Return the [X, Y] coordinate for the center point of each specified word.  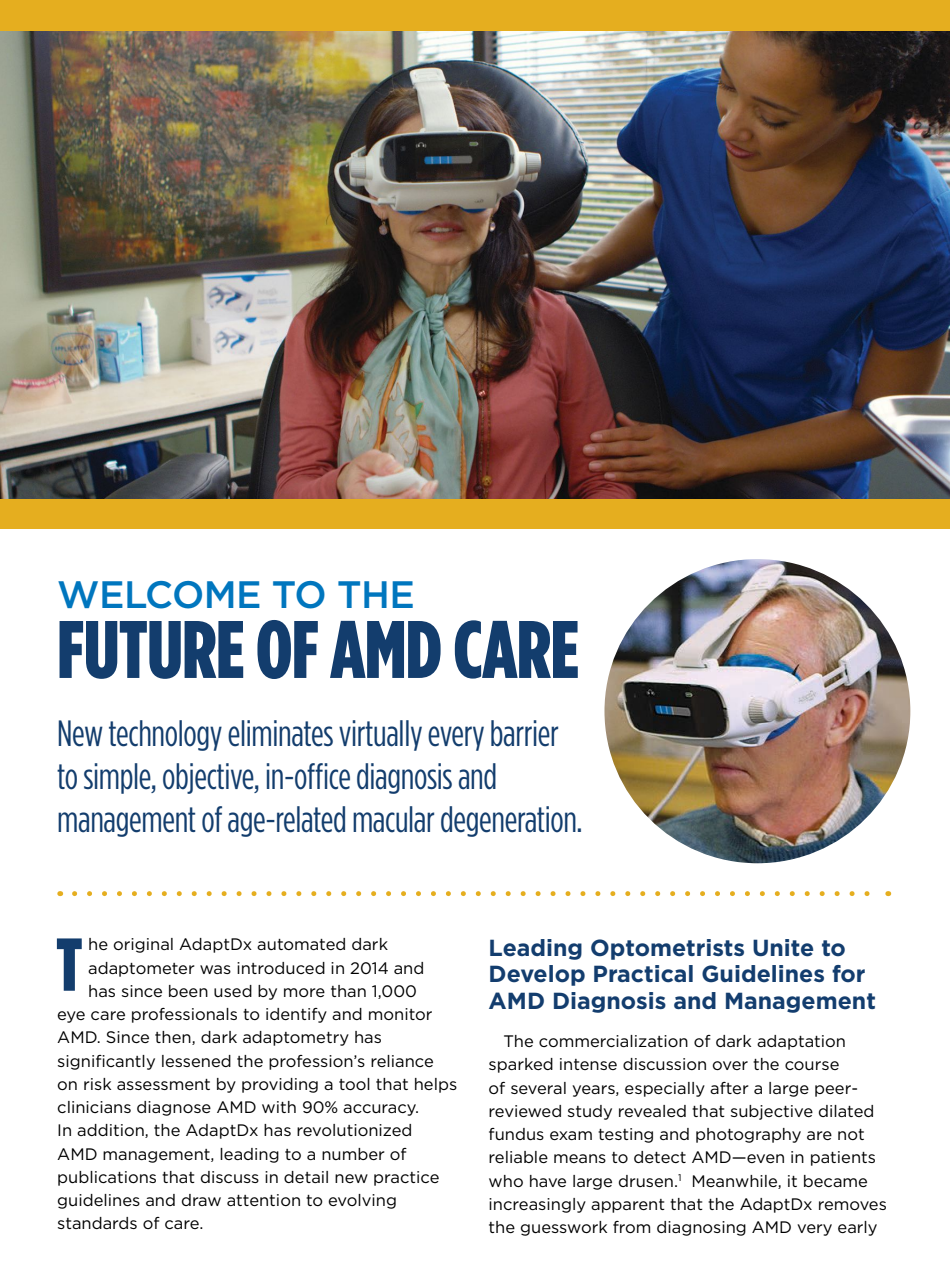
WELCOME [159, 595]
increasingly [537, 1205]
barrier [524, 733]
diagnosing [701, 1228]
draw [201, 1200]
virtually [380, 735]
